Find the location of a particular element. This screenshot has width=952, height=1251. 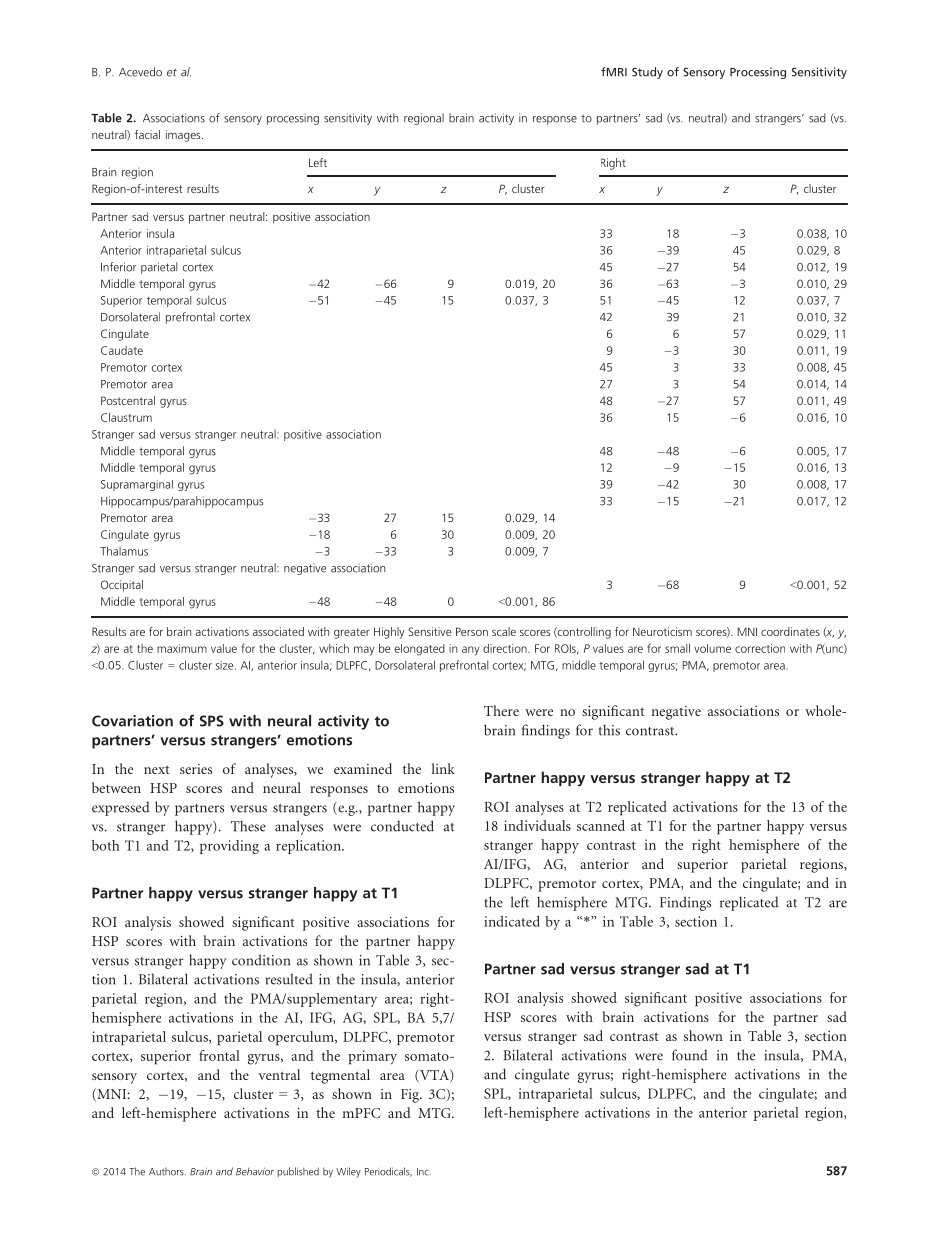

facial is located at coordinates (147, 134).
